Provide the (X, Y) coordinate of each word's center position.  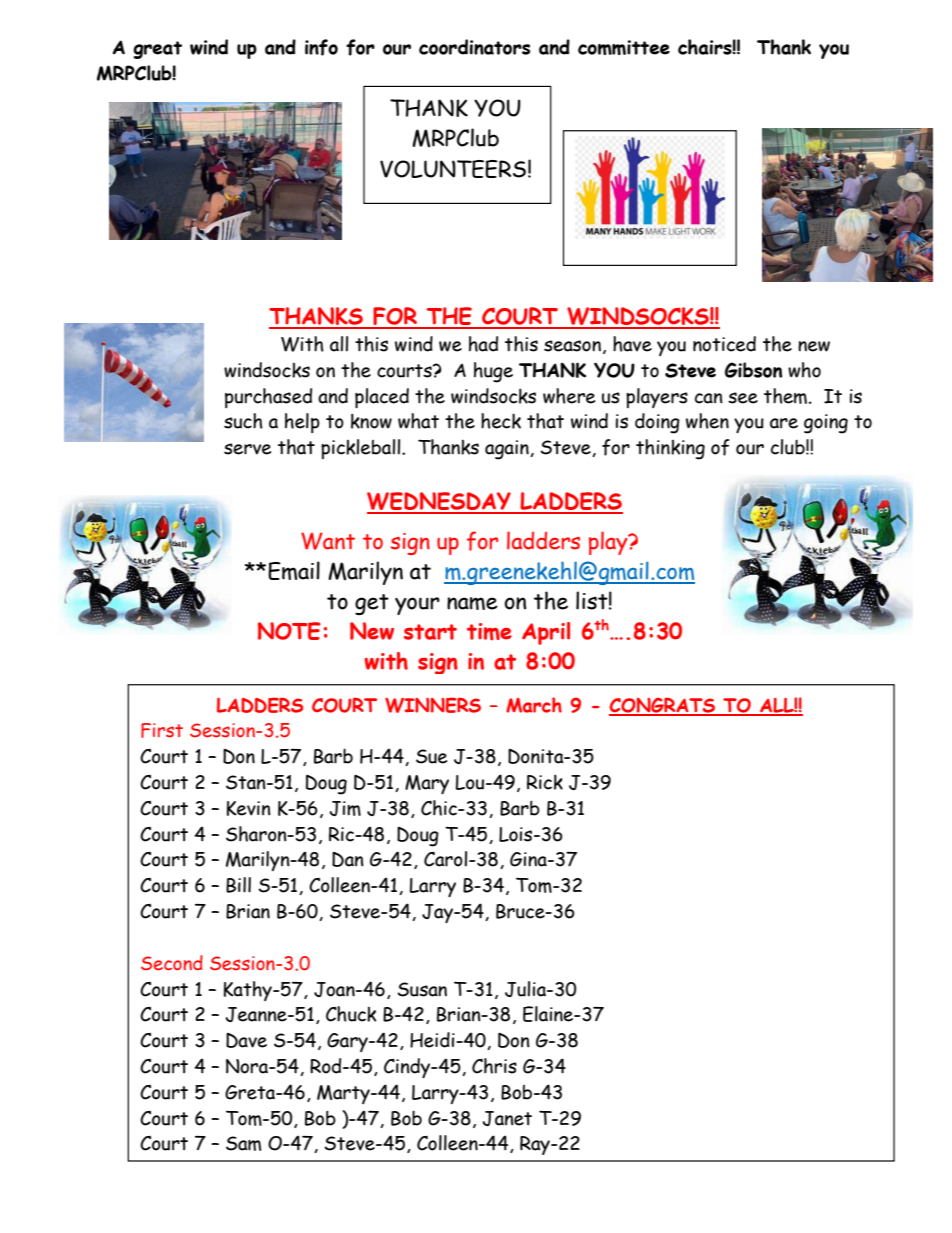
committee (624, 47)
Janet (507, 1118)
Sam (243, 1143)
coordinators (474, 47)
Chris (494, 1066)
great (157, 50)
